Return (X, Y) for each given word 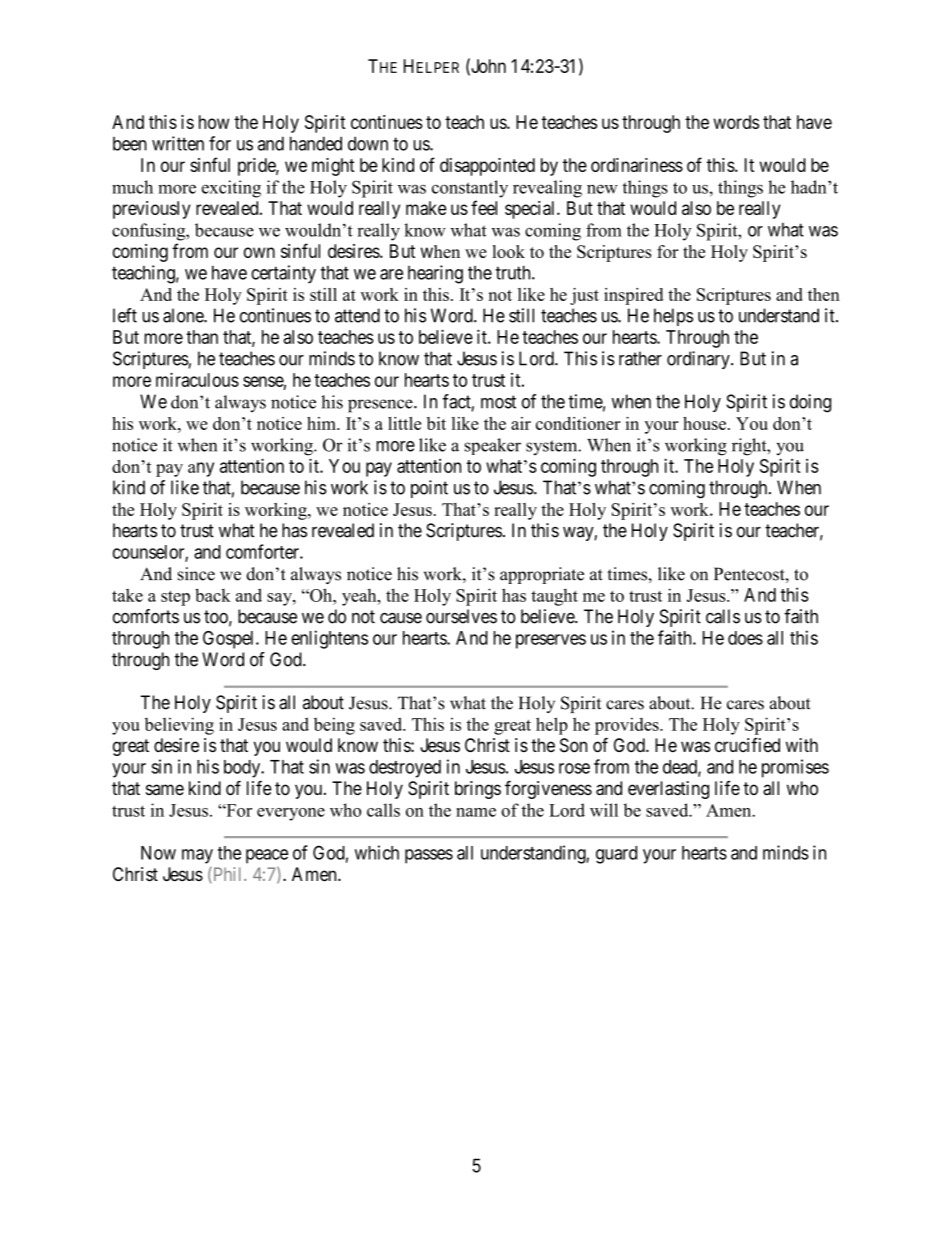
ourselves (461, 616)
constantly (470, 189)
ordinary (699, 360)
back (213, 595)
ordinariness (637, 165)
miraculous (197, 379)
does (745, 638)
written (178, 143)
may (197, 856)
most (498, 402)
